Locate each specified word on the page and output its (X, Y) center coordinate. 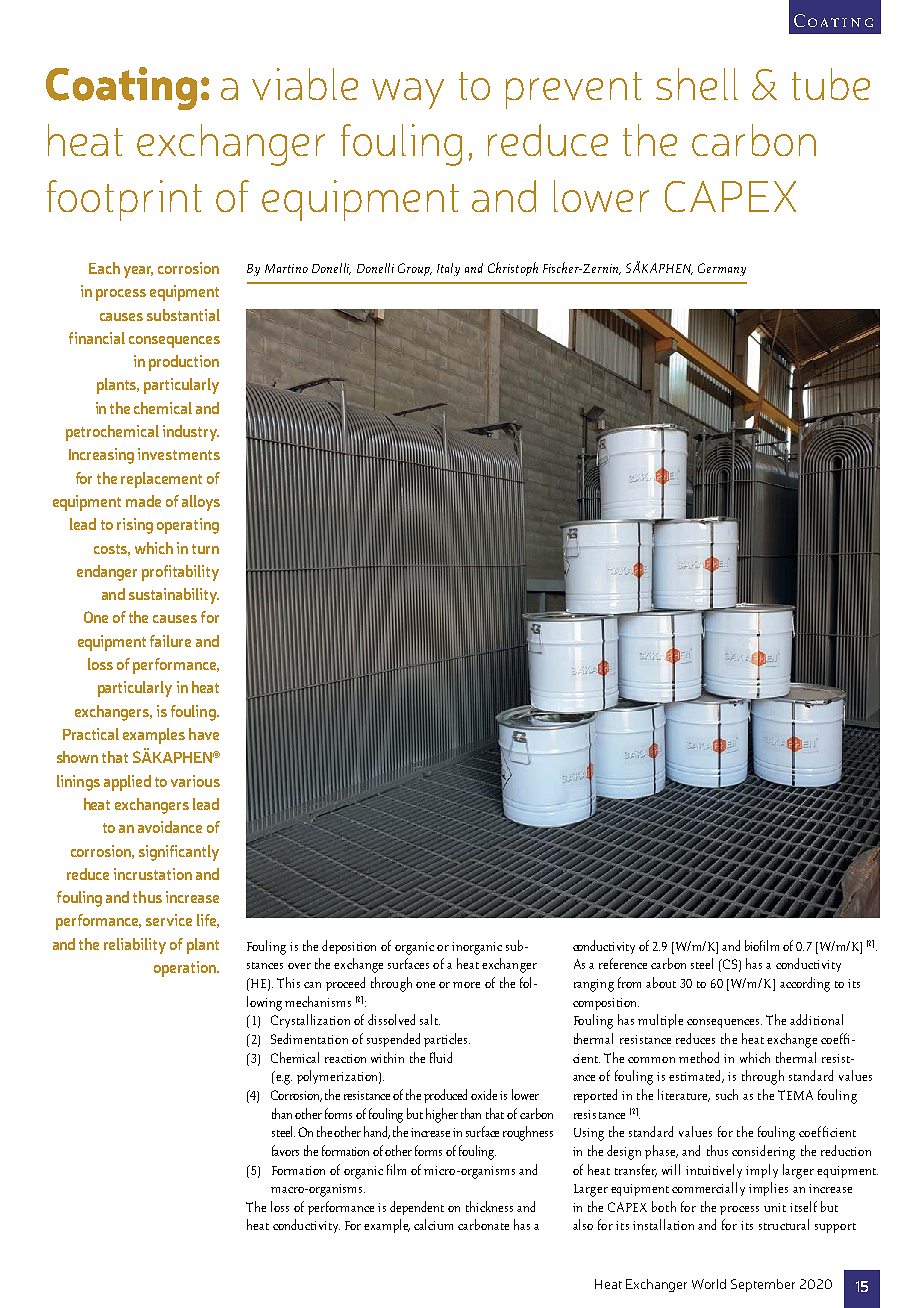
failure (170, 641)
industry (191, 433)
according (805, 984)
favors (285, 1150)
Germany (722, 269)
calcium (433, 1224)
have (204, 734)
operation (186, 969)
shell (697, 84)
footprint (124, 200)
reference (623, 963)
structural (784, 1224)
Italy (448, 269)
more (466, 985)
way (408, 93)
